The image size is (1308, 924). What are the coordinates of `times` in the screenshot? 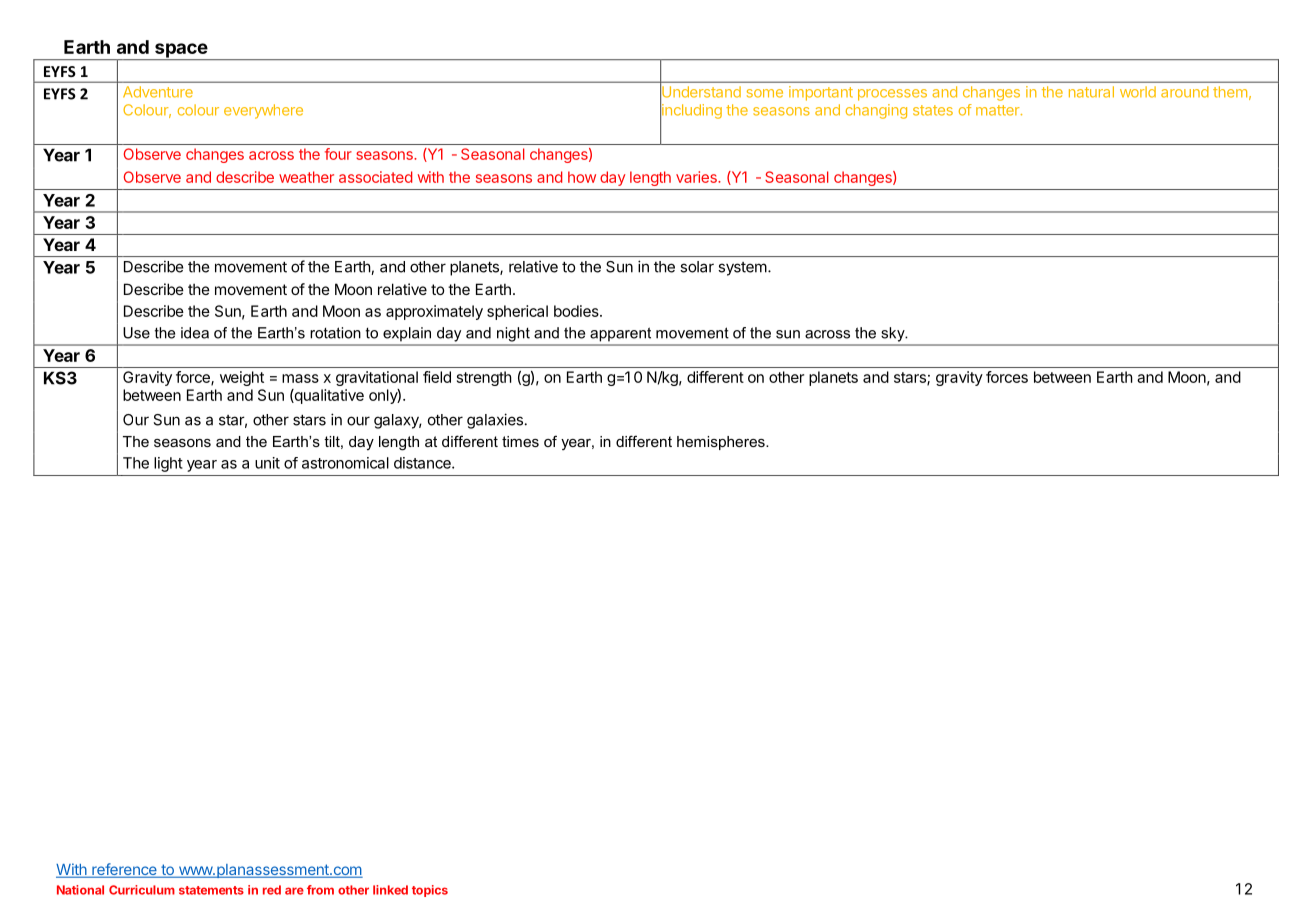 It's located at (520, 441).
